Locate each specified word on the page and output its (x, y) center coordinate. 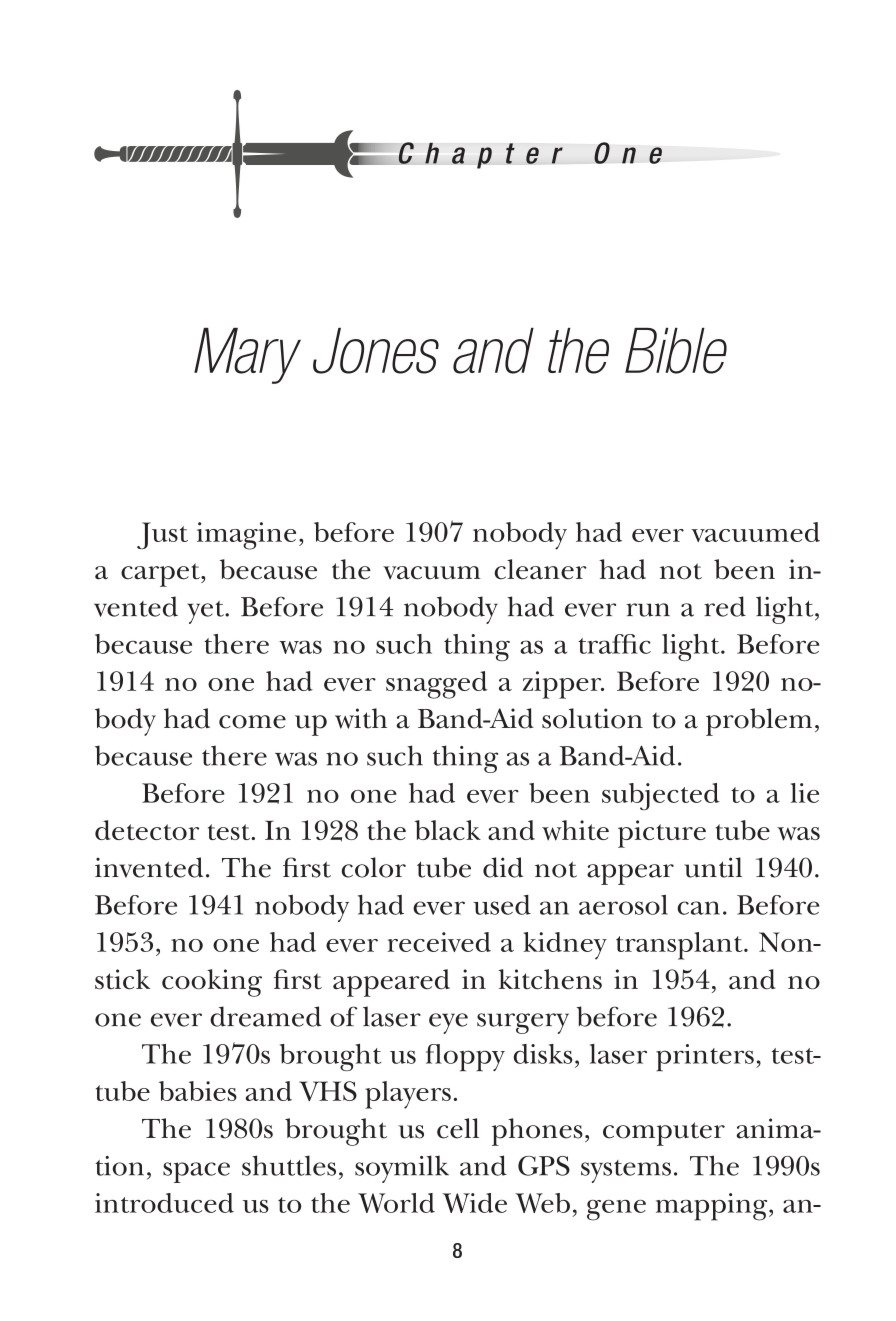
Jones (376, 351)
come (252, 722)
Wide (474, 1203)
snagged (436, 685)
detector (147, 830)
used (502, 905)
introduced (164, 1203)
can (698, 908)
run (648, 610)
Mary (247, 356)
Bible (676, 351)
